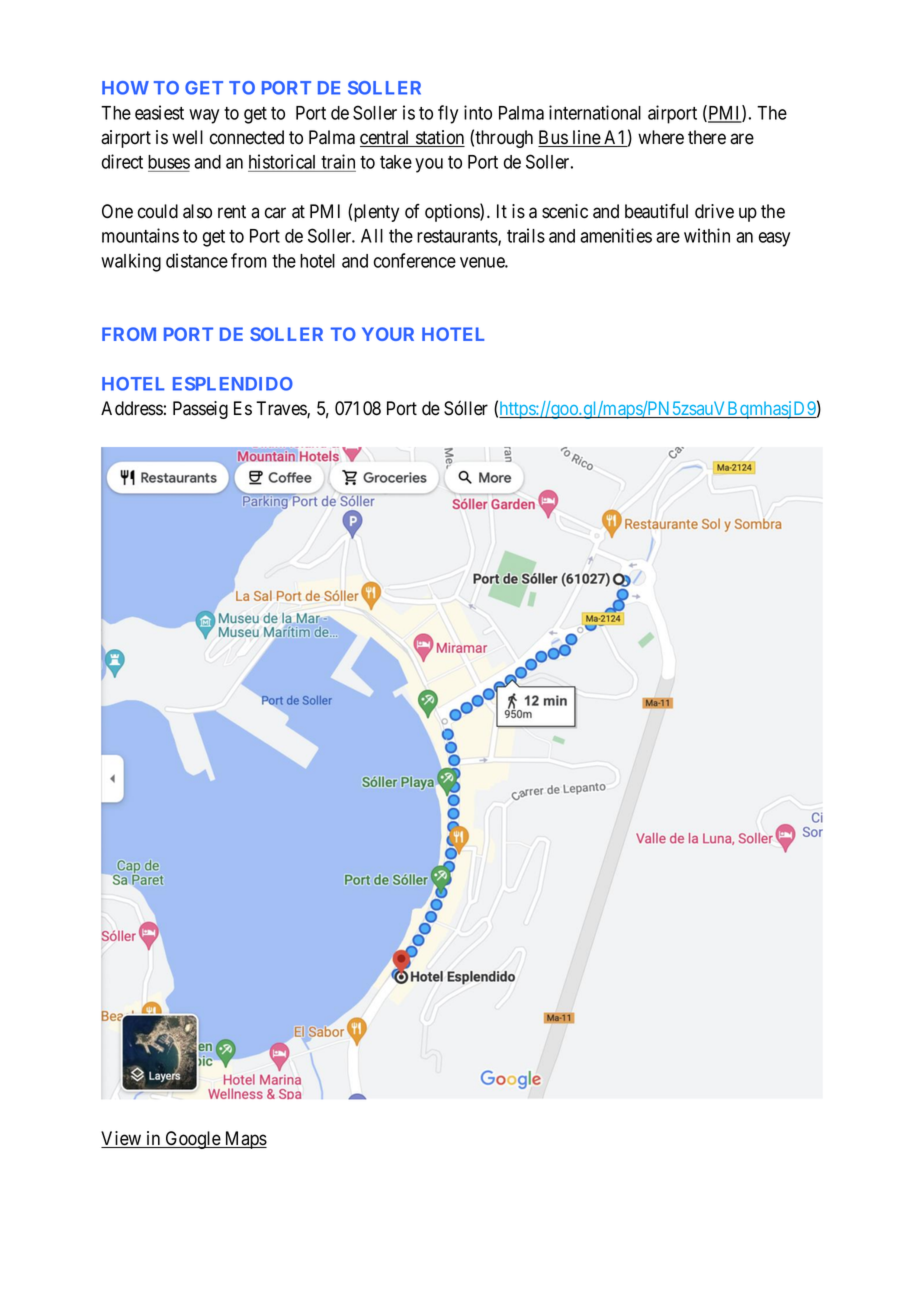 This screenshot has height=1308, width=924. What do you see at coordinates (122, 1139) in the screenshot?
I see `View` at bounding box center [122, 1139].
